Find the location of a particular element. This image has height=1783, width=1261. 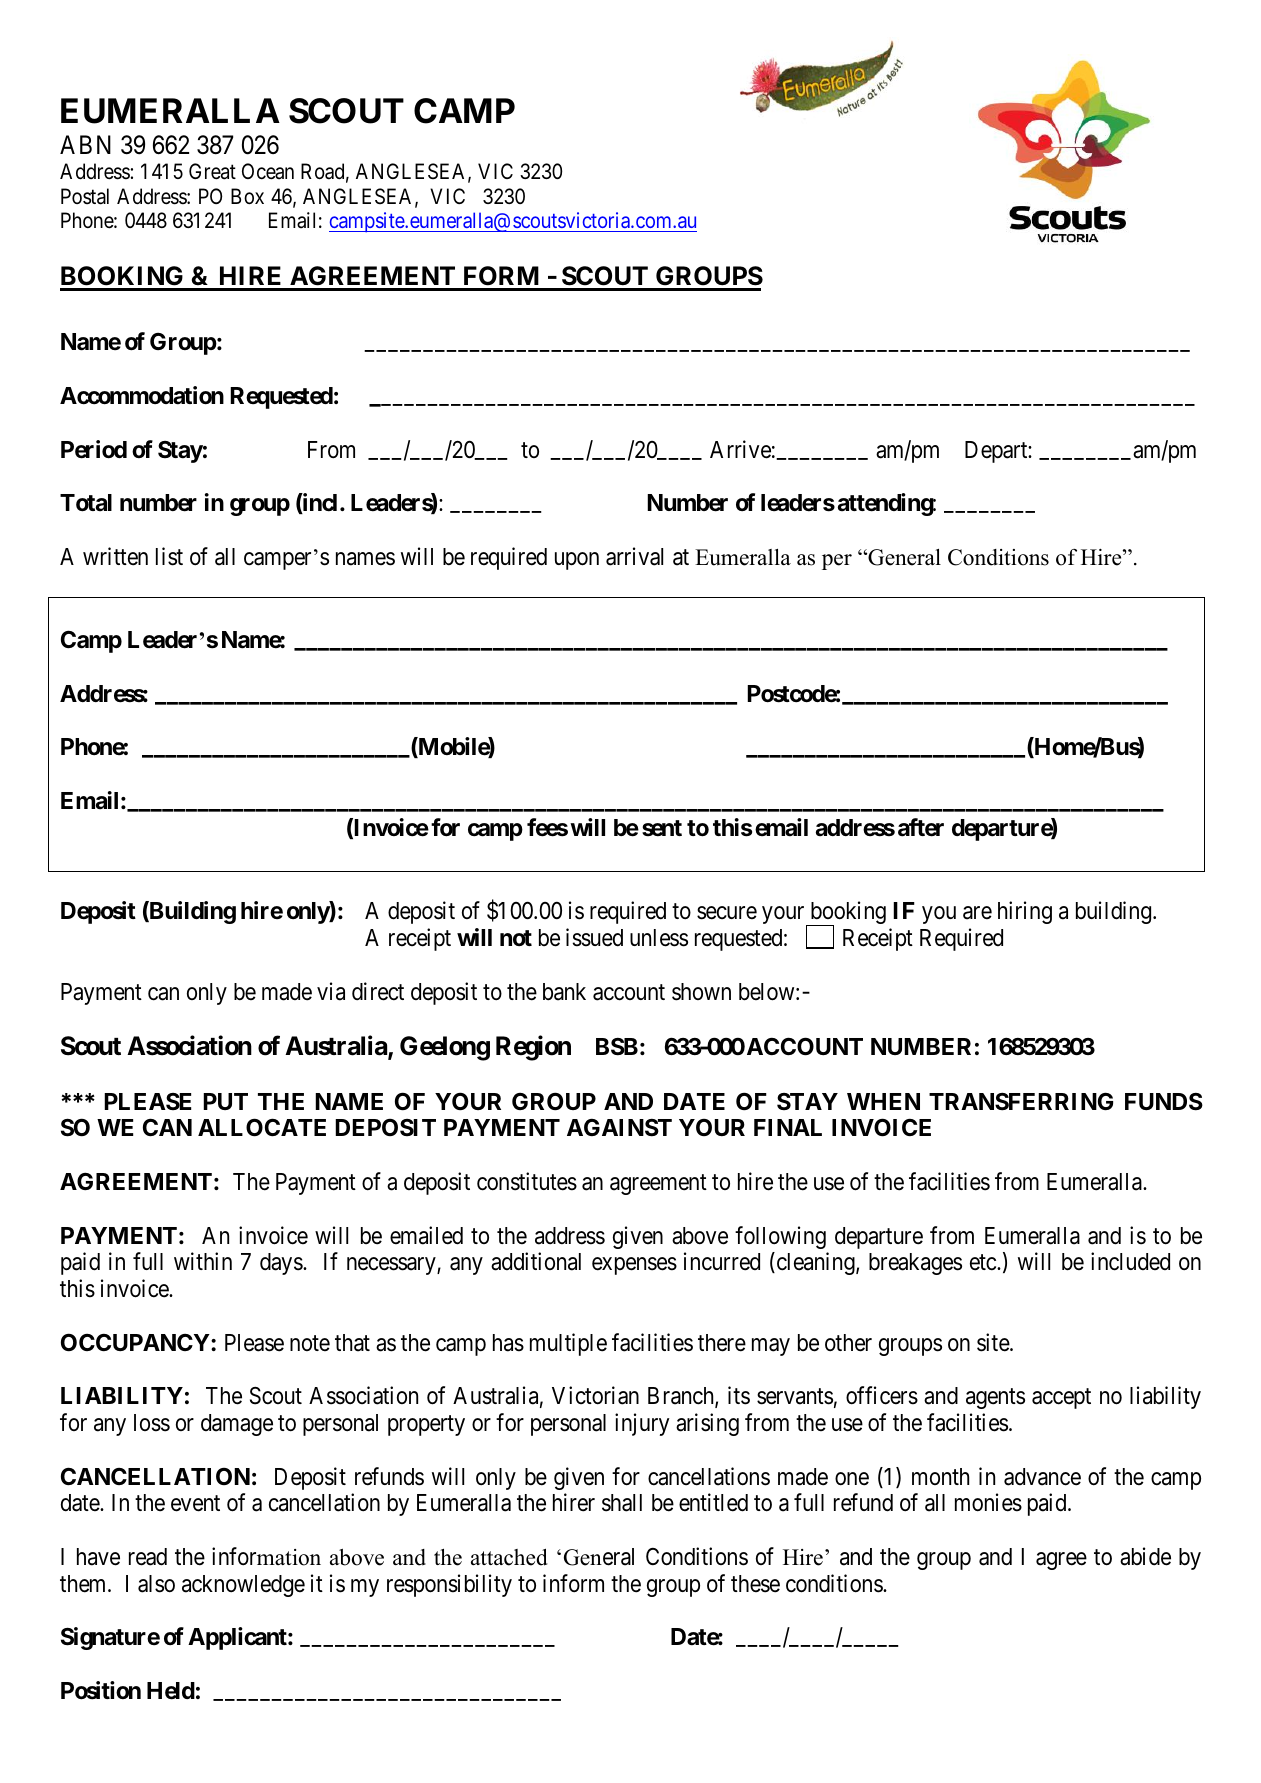

after is located at coordinates (921, 827).
